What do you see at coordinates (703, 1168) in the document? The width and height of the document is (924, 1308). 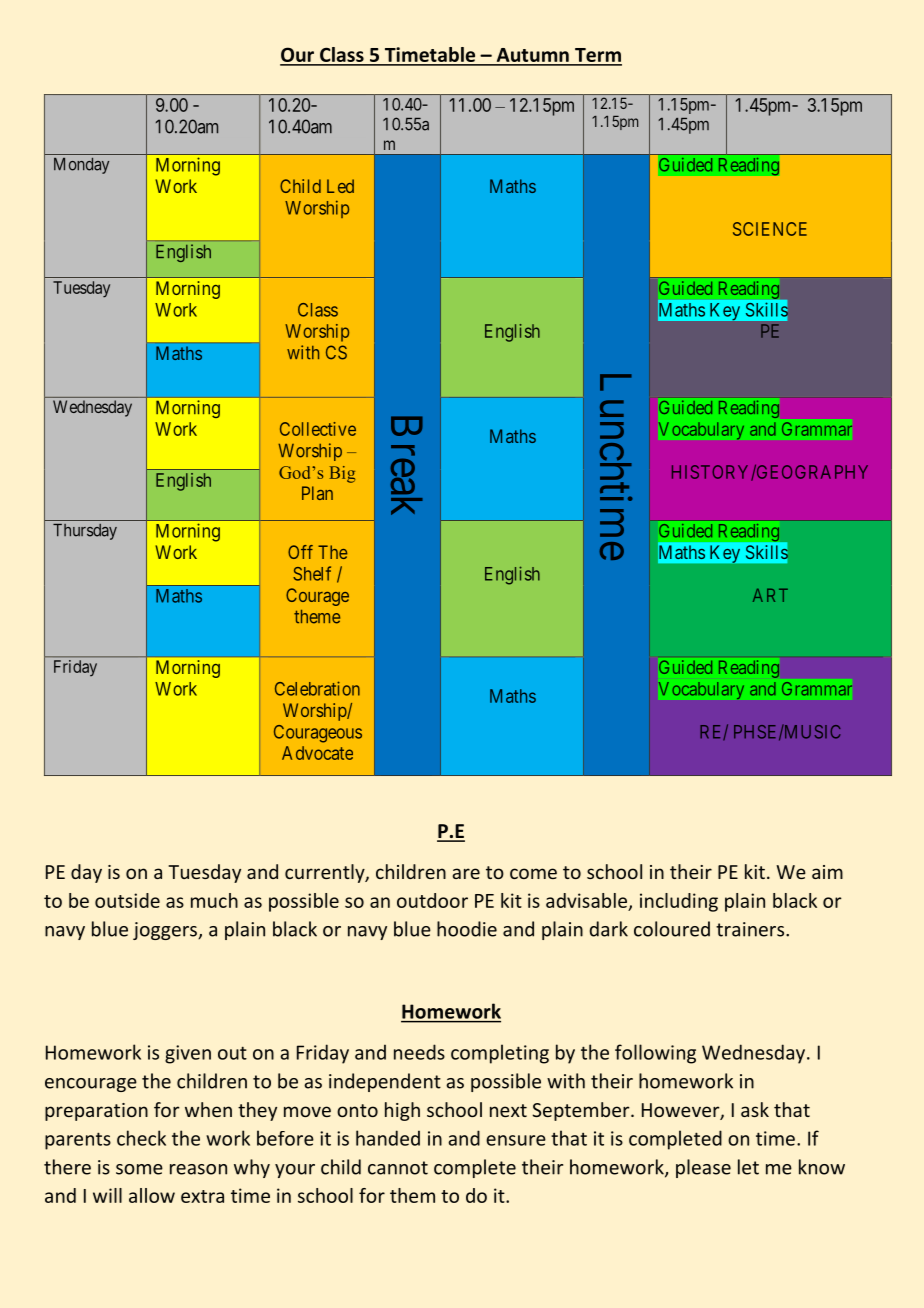 I see `please` at bounding box center [703, 1168].
